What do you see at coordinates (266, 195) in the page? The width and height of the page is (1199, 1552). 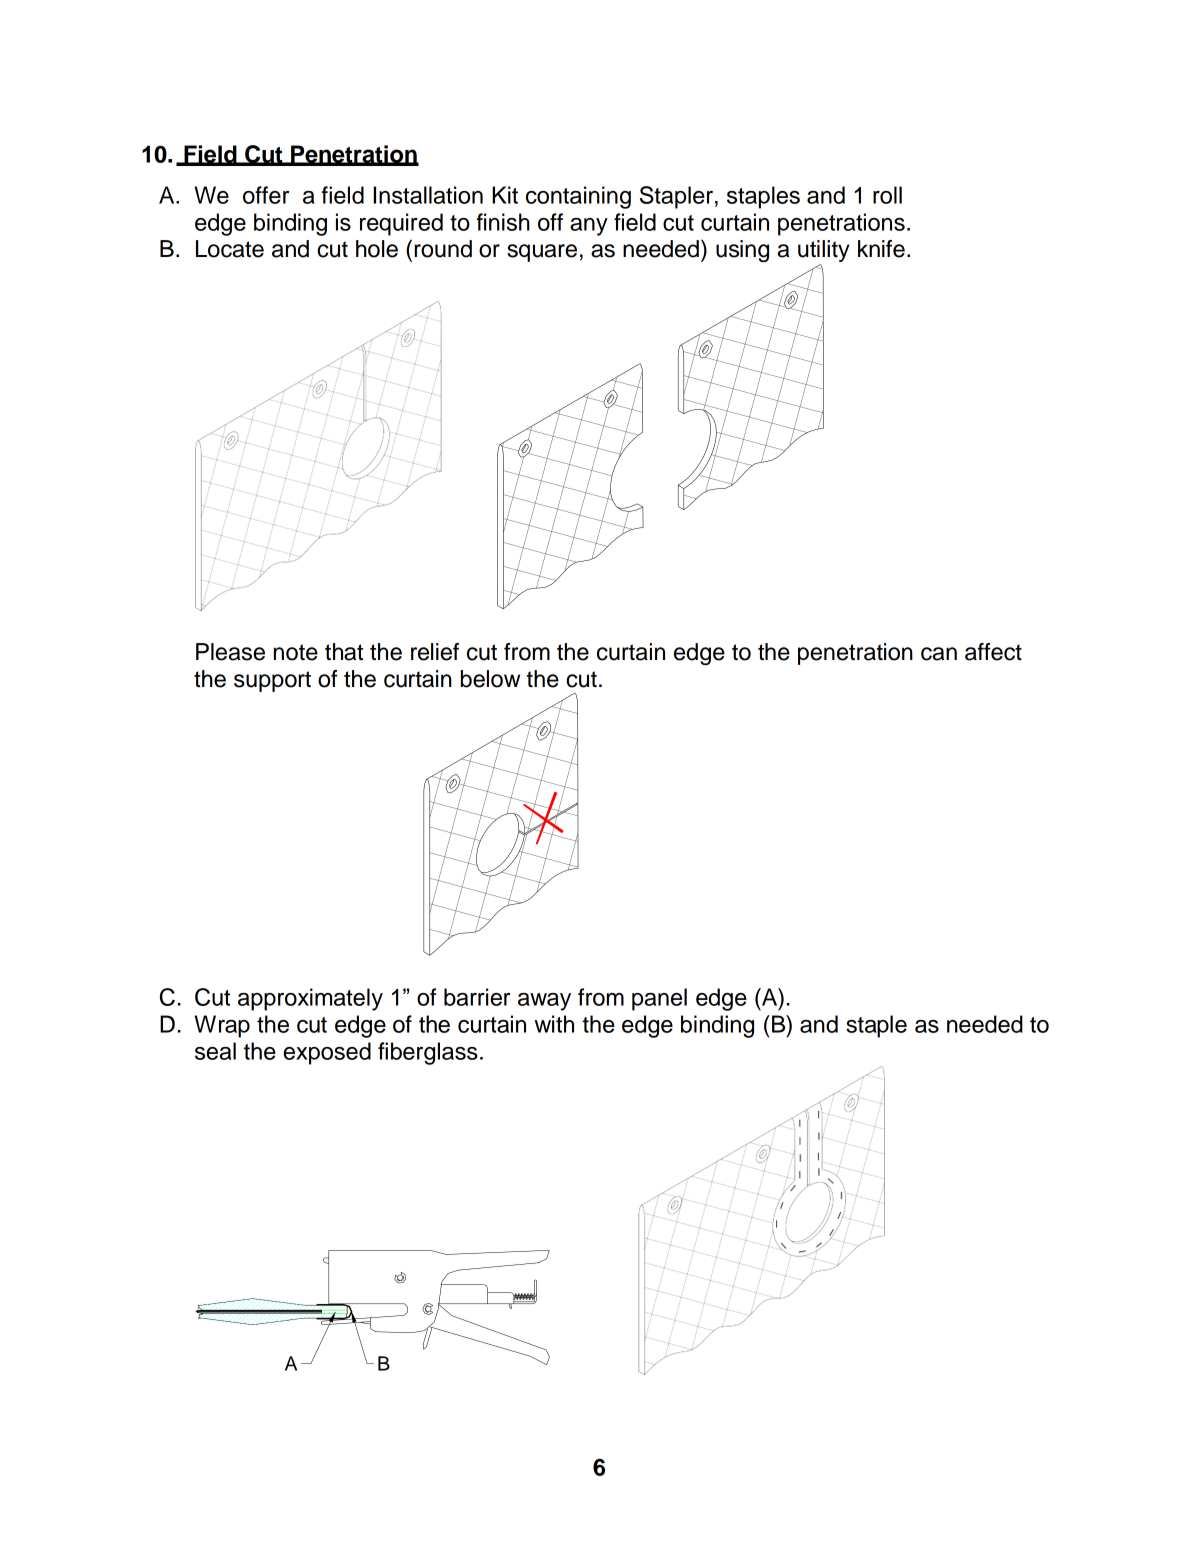 I see `offer` at bounding box center [266, 195].
